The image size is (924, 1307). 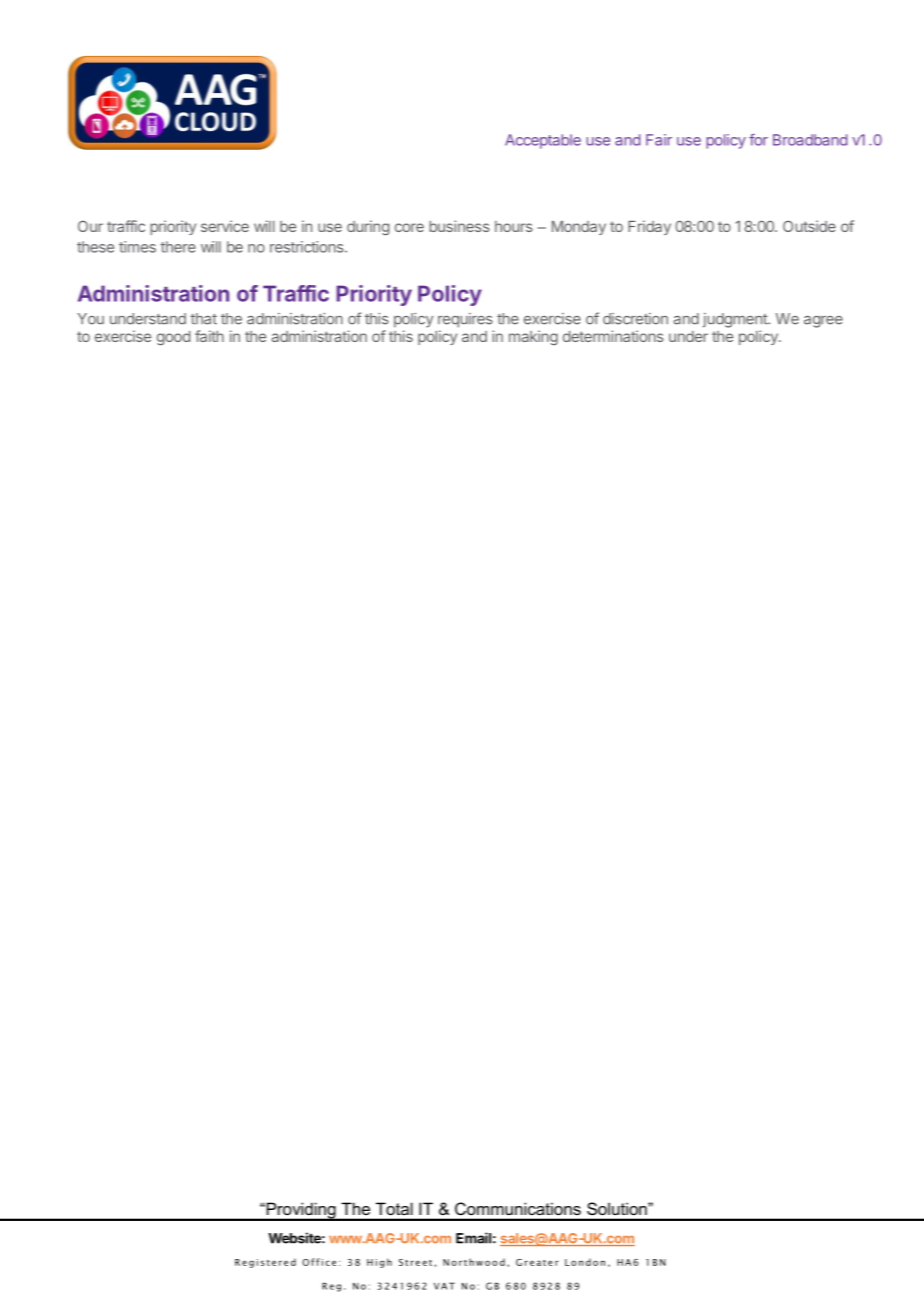 I want to click on Communications, so click(x=518, y=1208).
